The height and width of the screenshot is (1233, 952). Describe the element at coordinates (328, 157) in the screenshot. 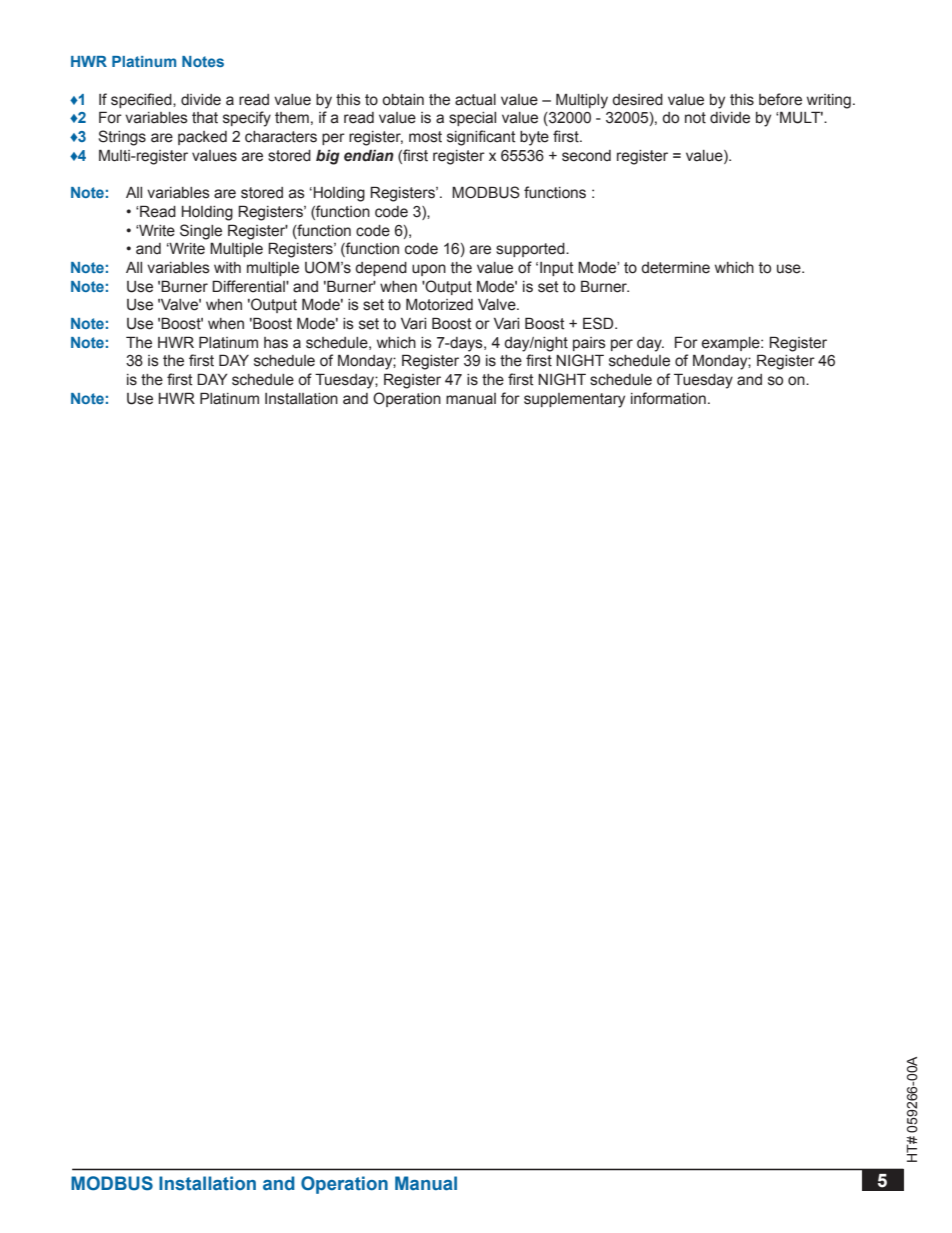

I see `big` at that location.
